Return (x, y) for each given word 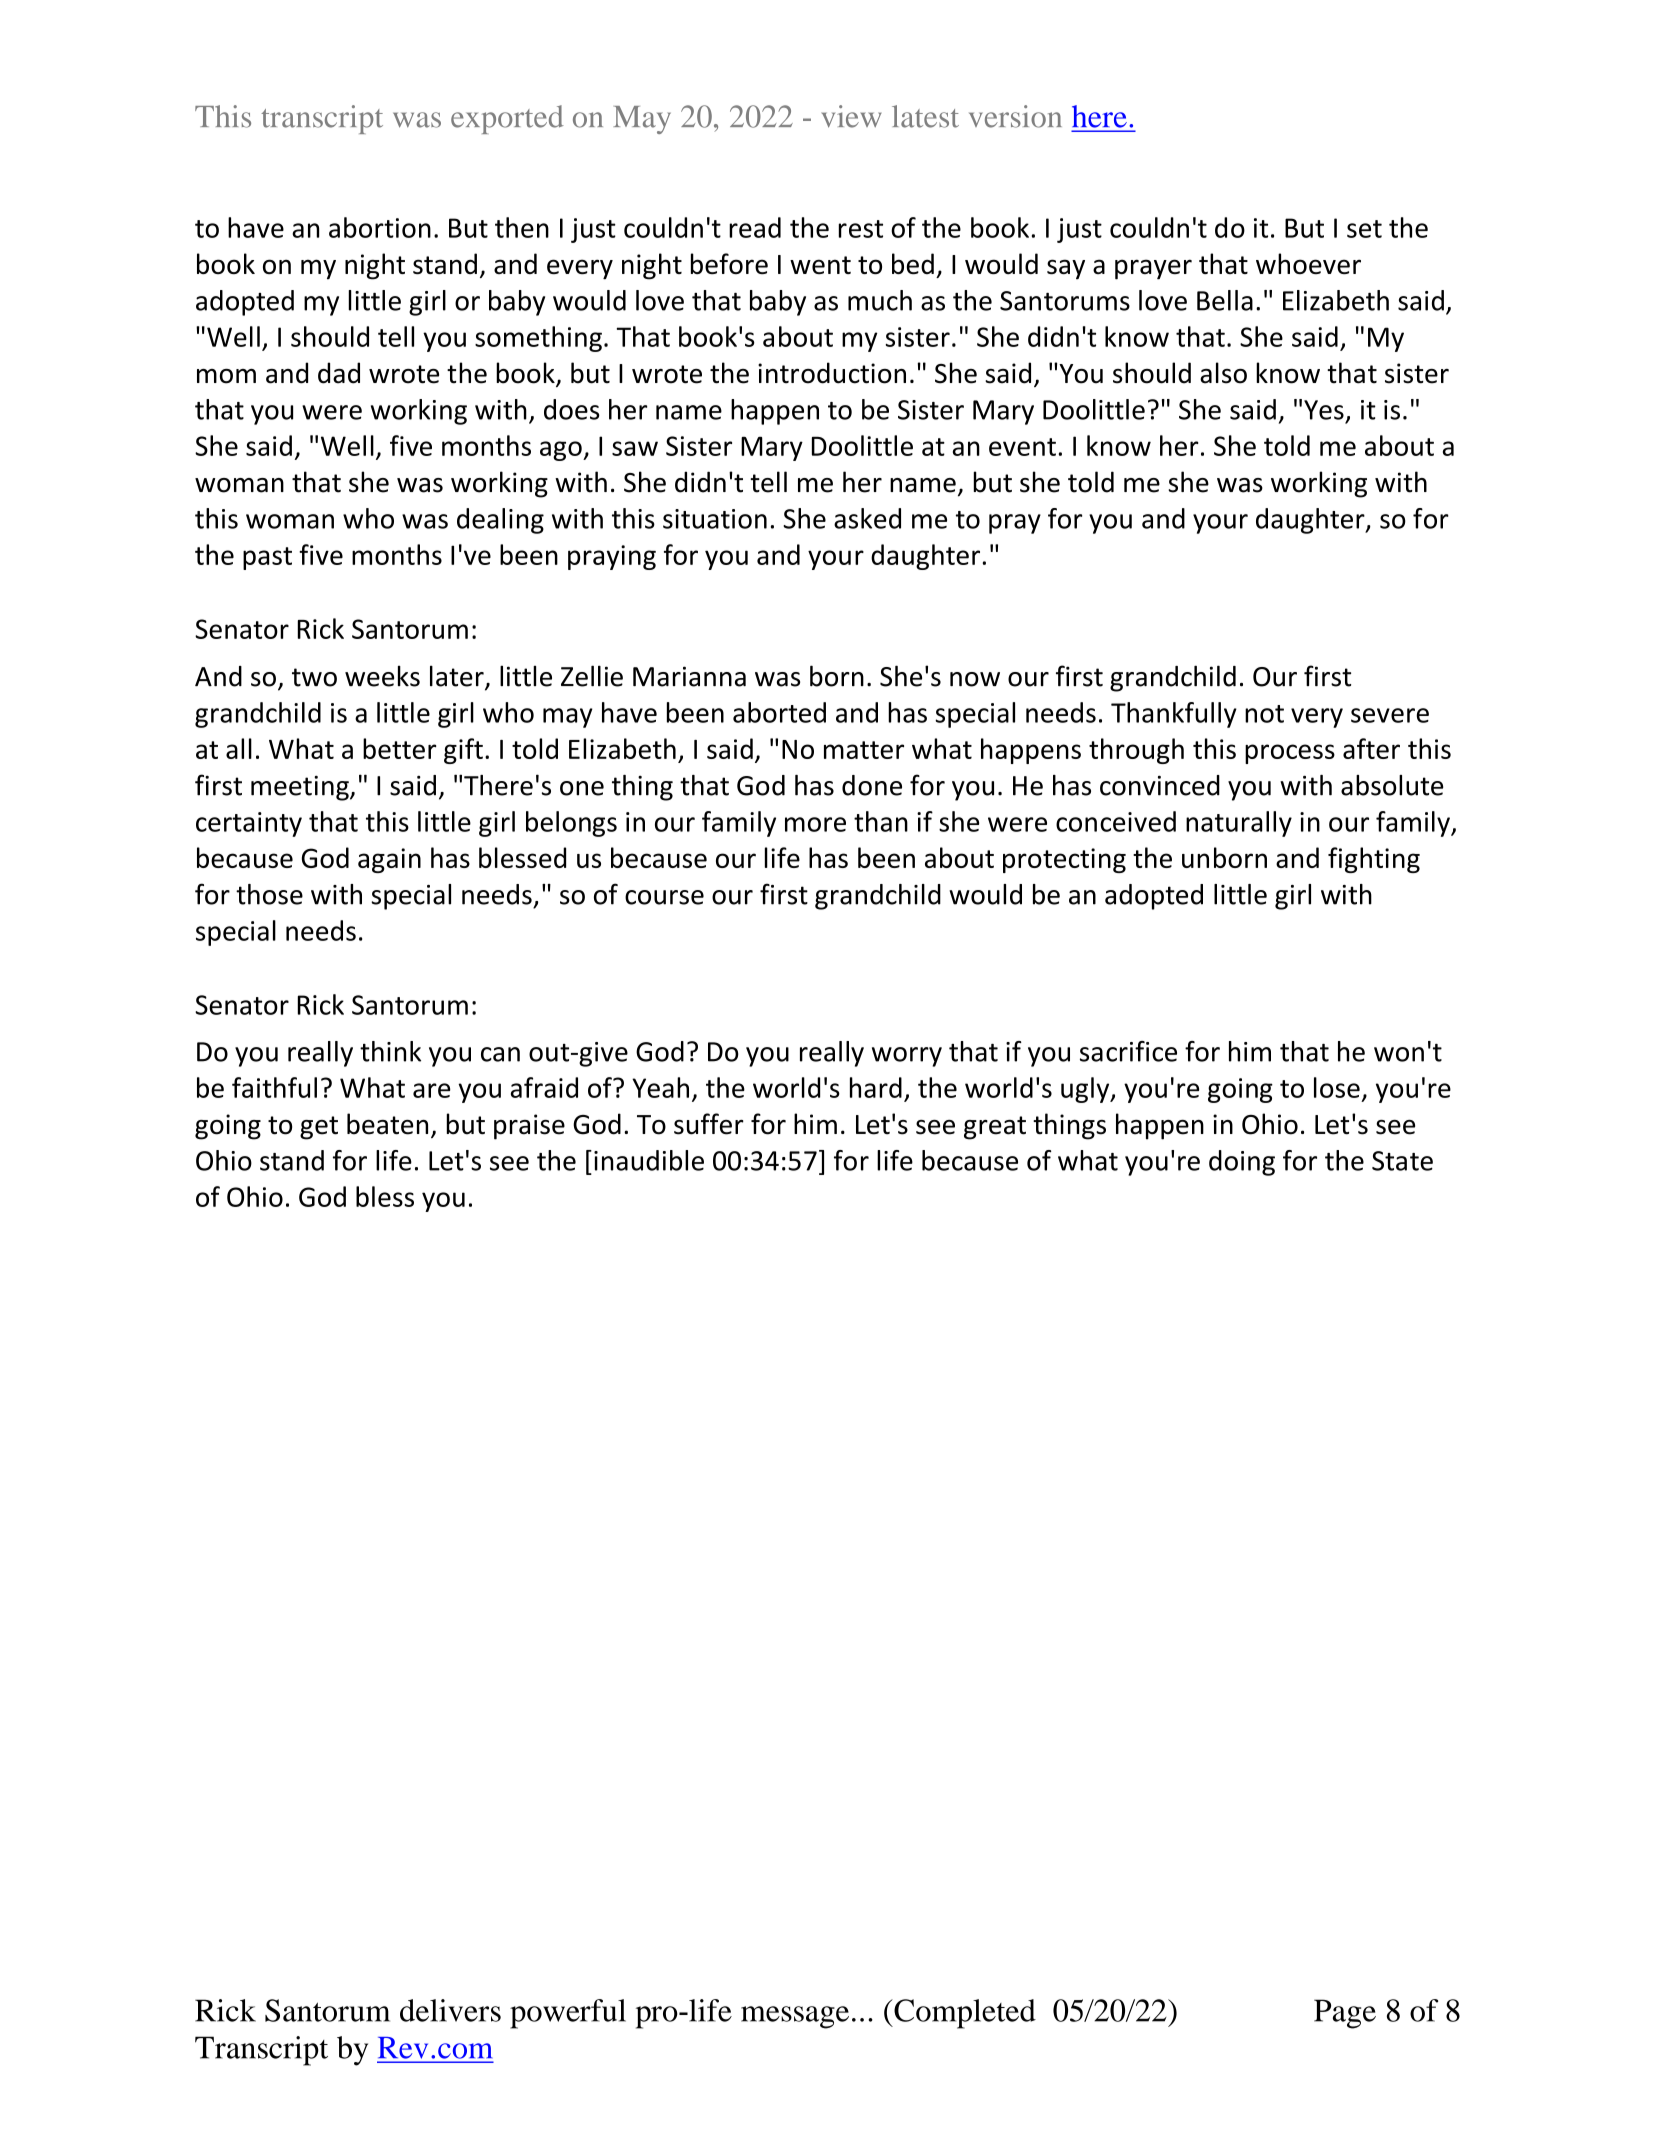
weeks (382, 676)
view (851, 116)
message (795, 2017)
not (1264, 714)
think (390, 1051)
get (319, 1128)
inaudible (649, 1160)
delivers (450, 2010)
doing (1242, 1163)
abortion (380, 227)
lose (1337, 1087)
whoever (1308, 263)
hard (876, 1087)
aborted (779, 712)
